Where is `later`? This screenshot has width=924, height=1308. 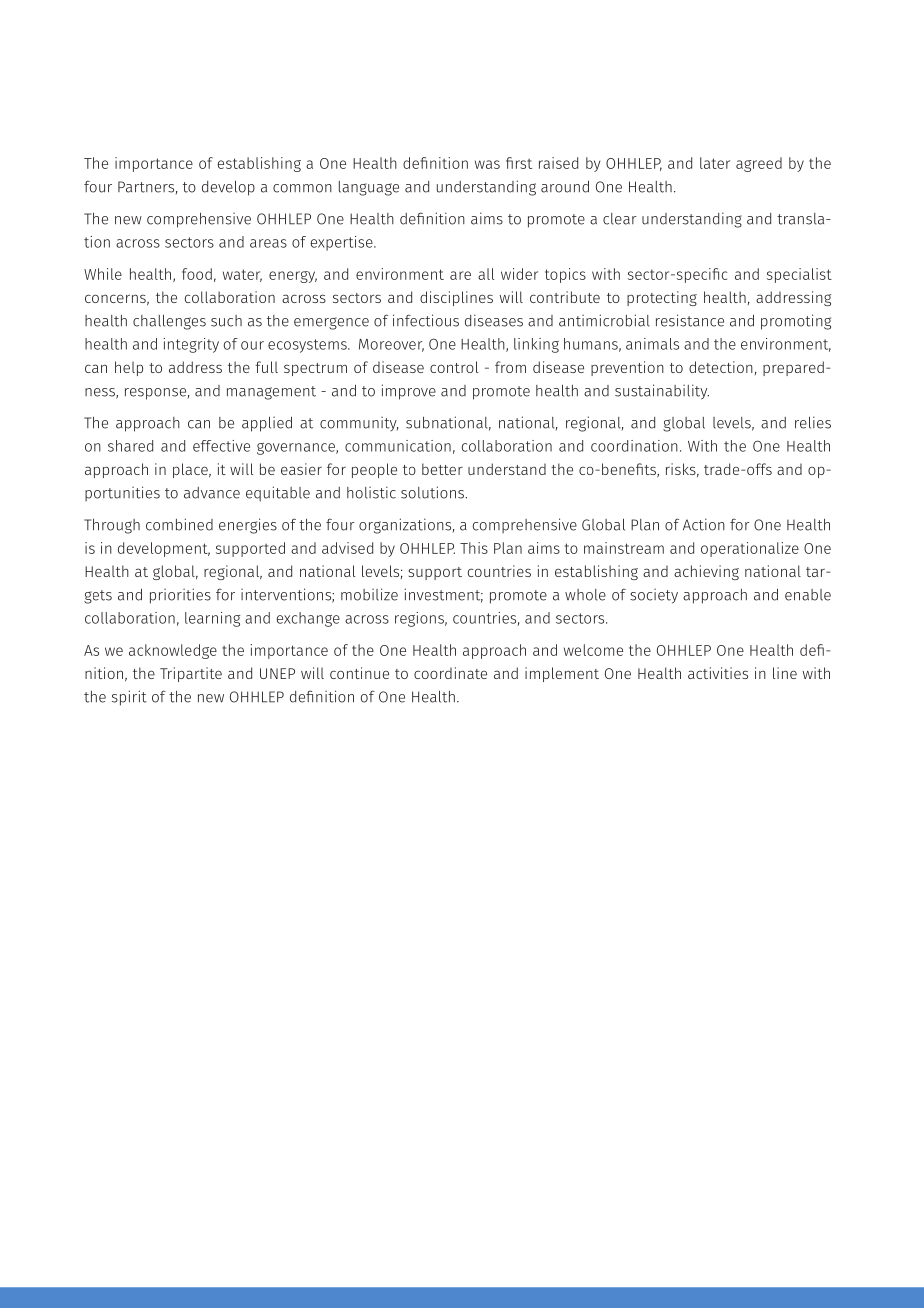
later is located at coordinates (715, 163).
